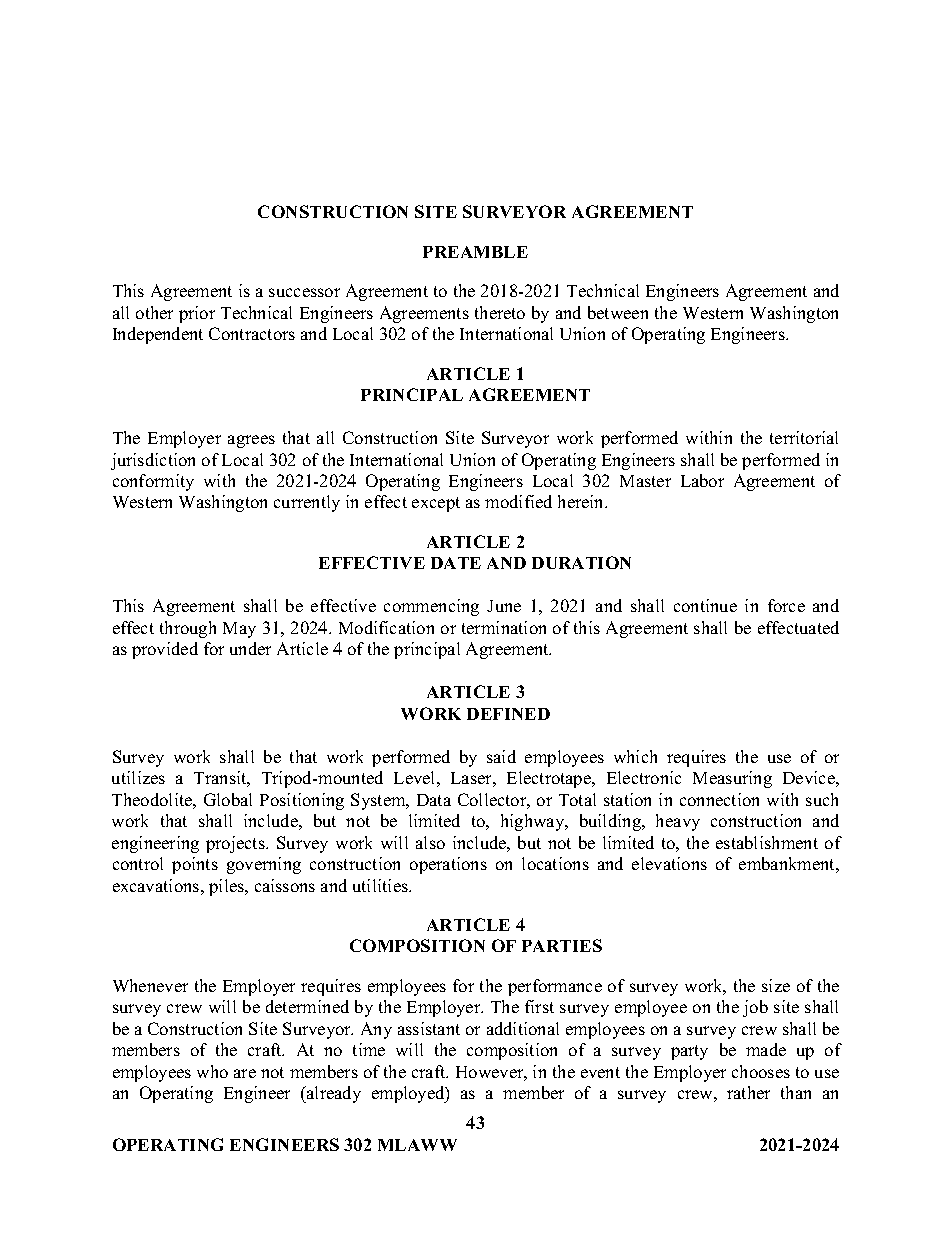  Describe the element at coordinates (195, 865) in the page. I see `points` at that location.
